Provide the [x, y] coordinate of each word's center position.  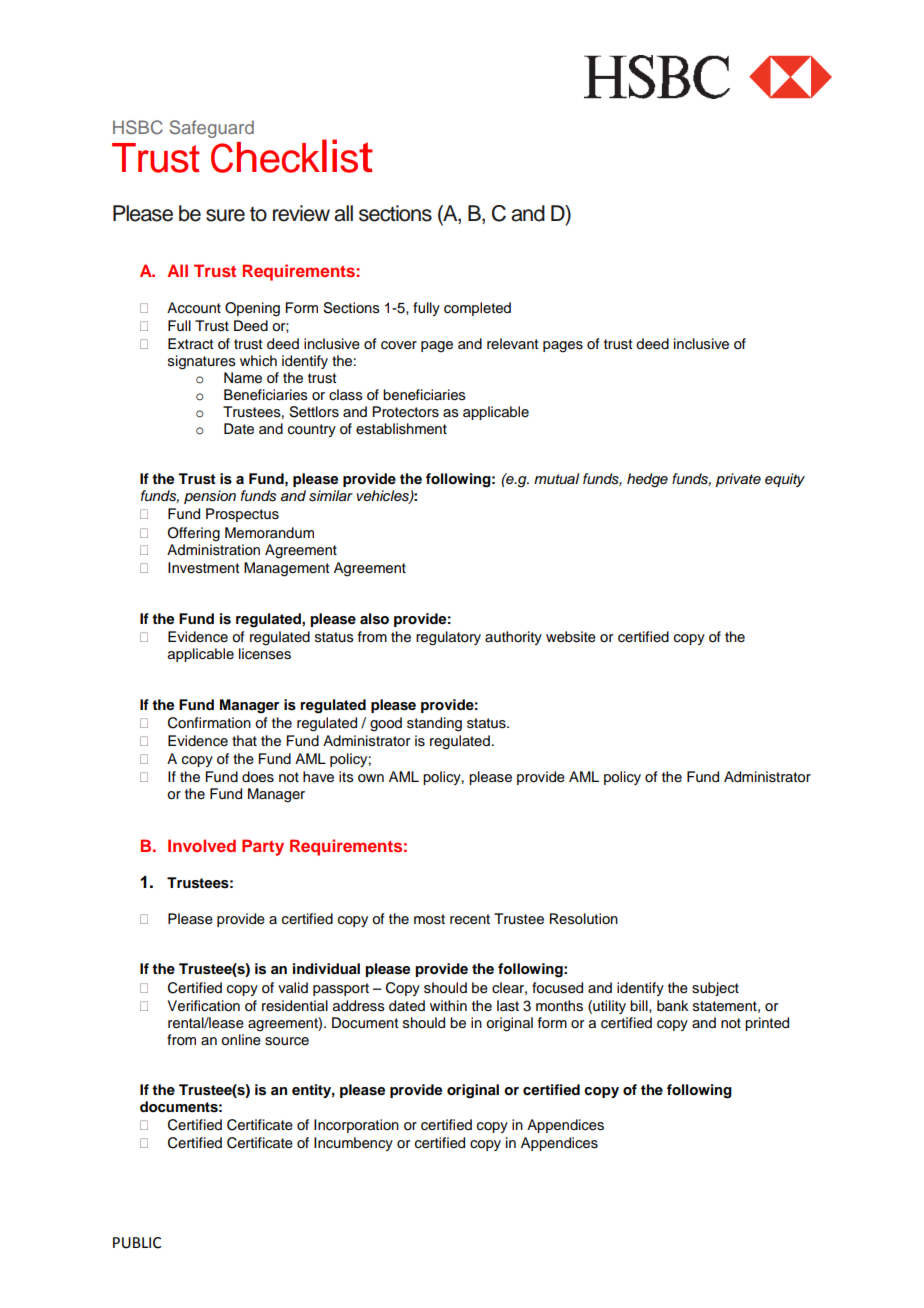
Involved [202, 845]
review [301, 213]
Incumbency [353, 1144]
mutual [556, 479]
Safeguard [211, 129]
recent [470, 919]
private [738, 480]
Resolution [584, 919]
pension [210, 497]
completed [477, 309]
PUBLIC [137, 1243]
